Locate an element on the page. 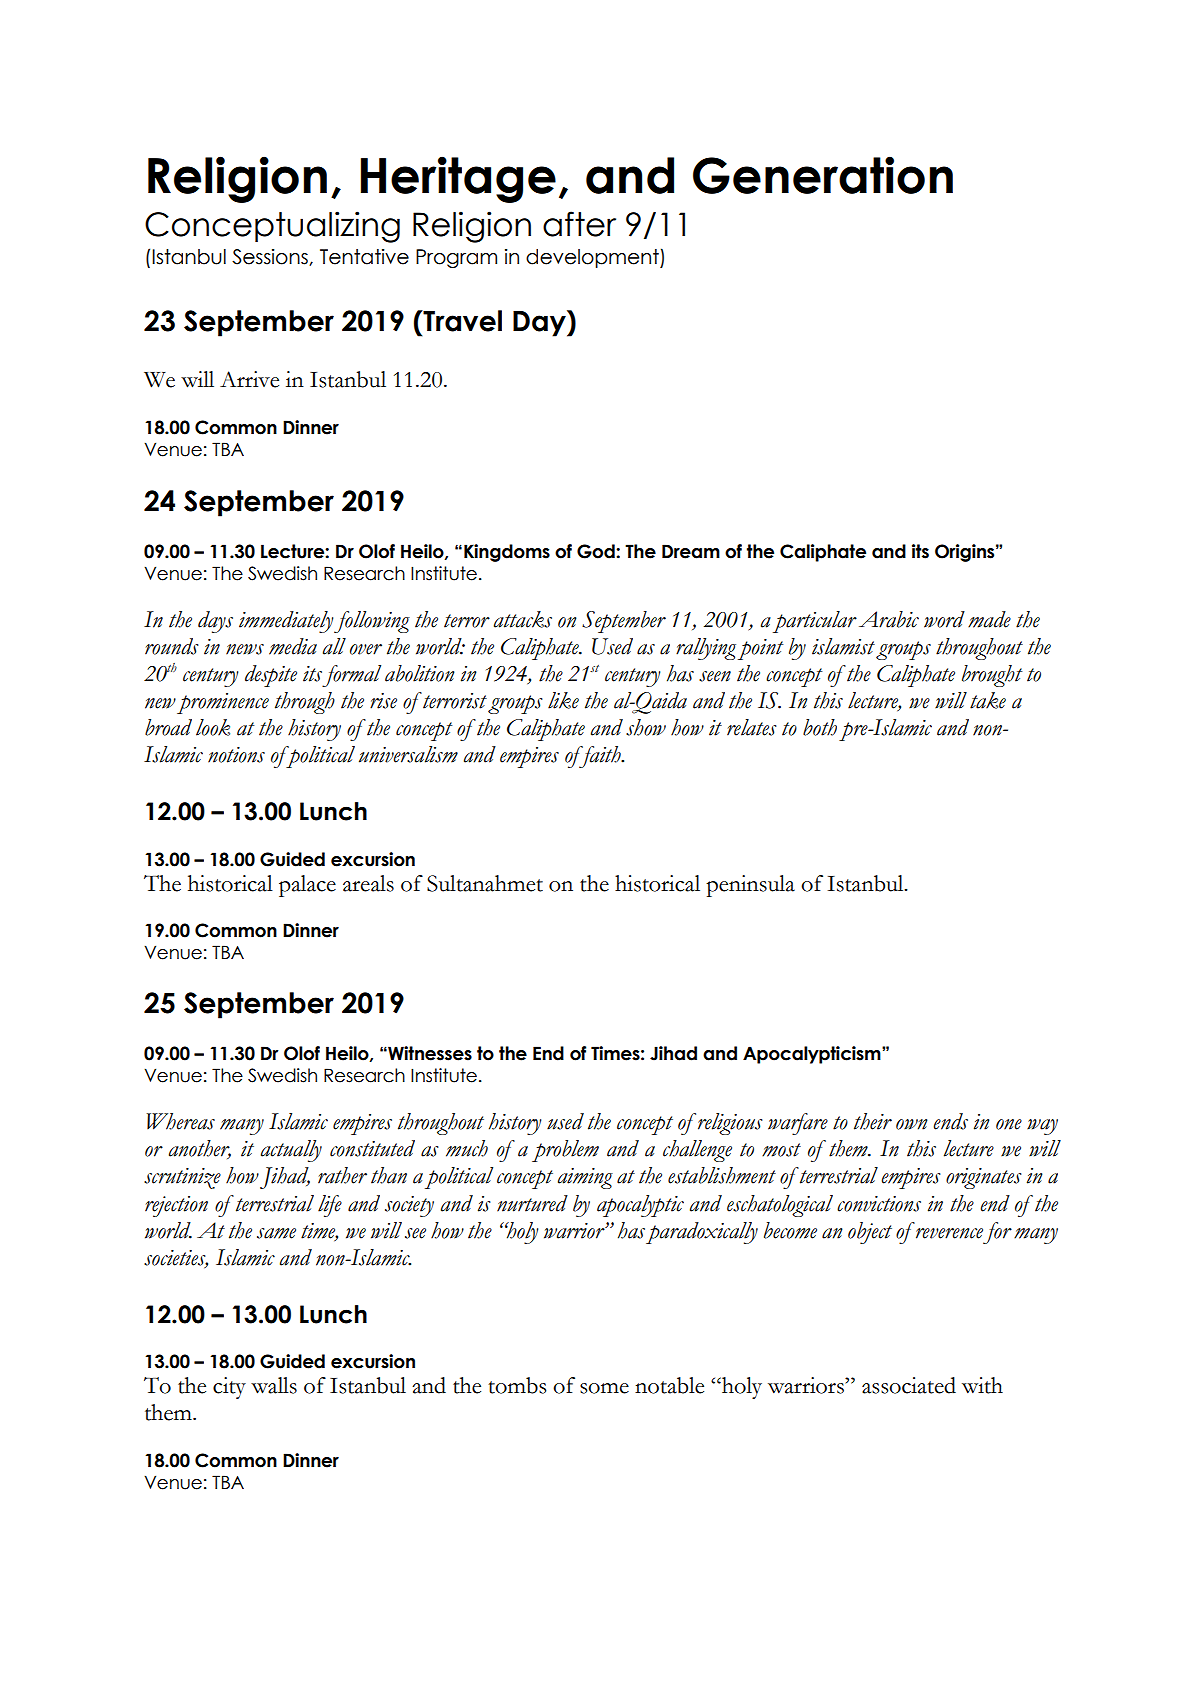 The height and width of the page is (1696, 1199). after is located at coordinates (579, 224).
